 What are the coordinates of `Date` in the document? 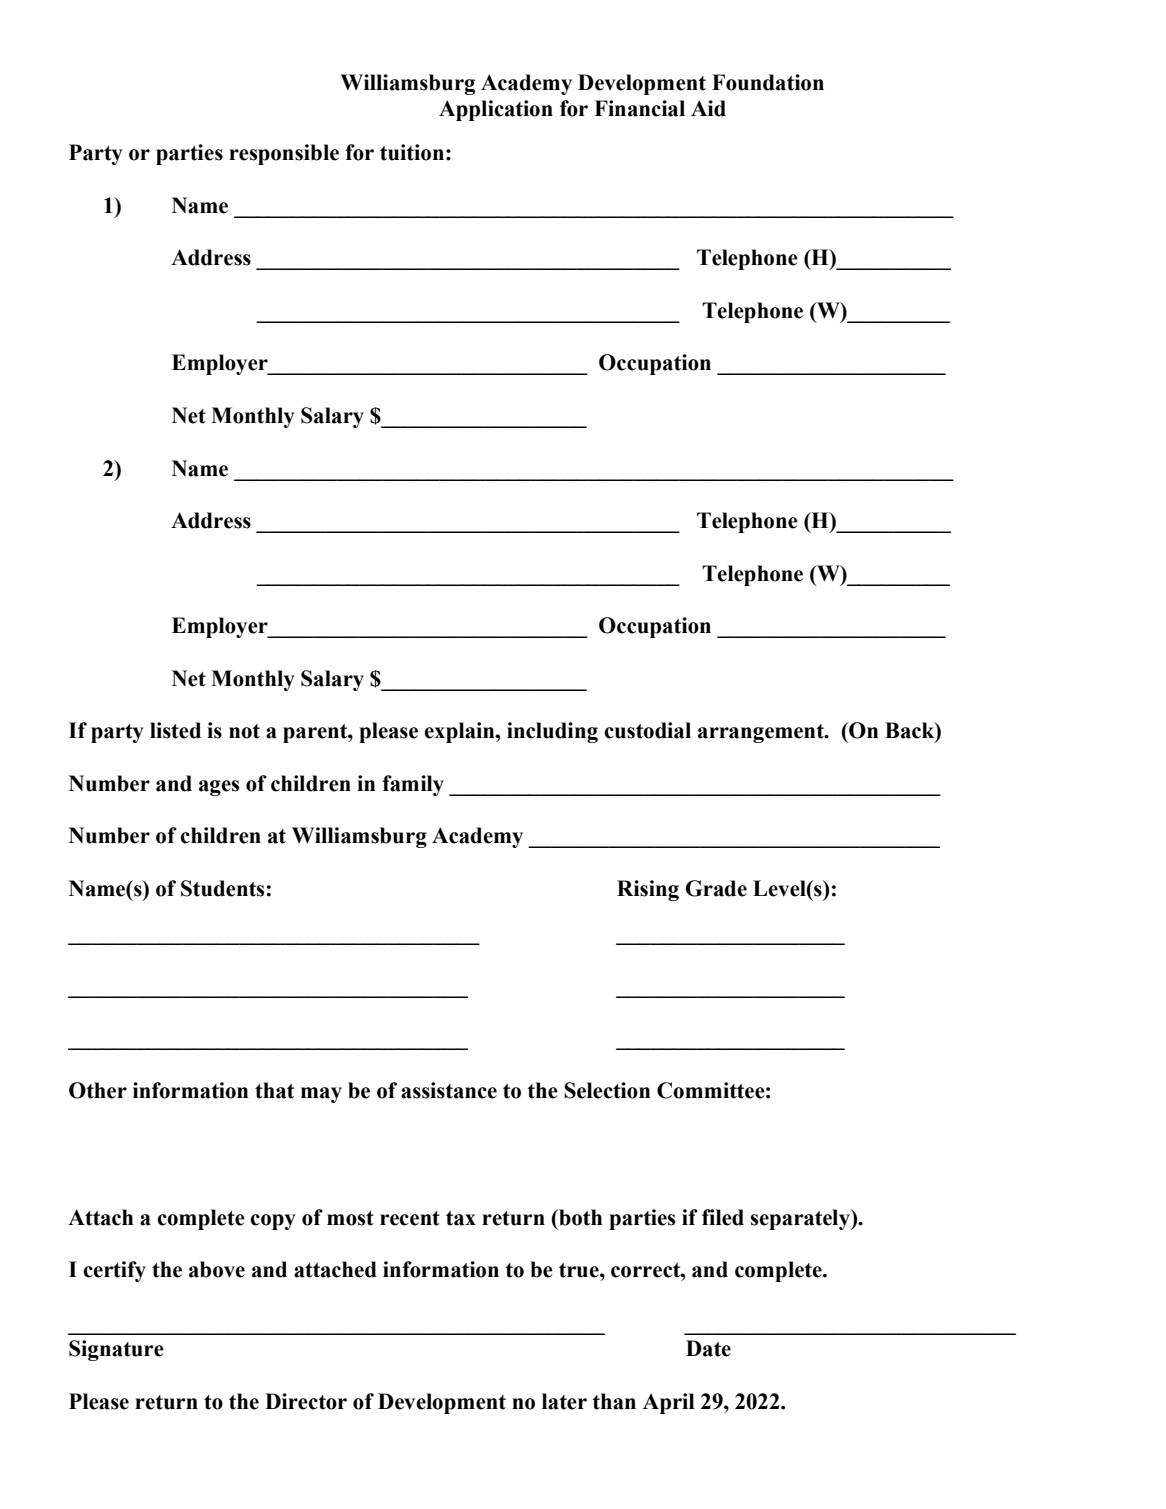 It's located at (708, 1348).
